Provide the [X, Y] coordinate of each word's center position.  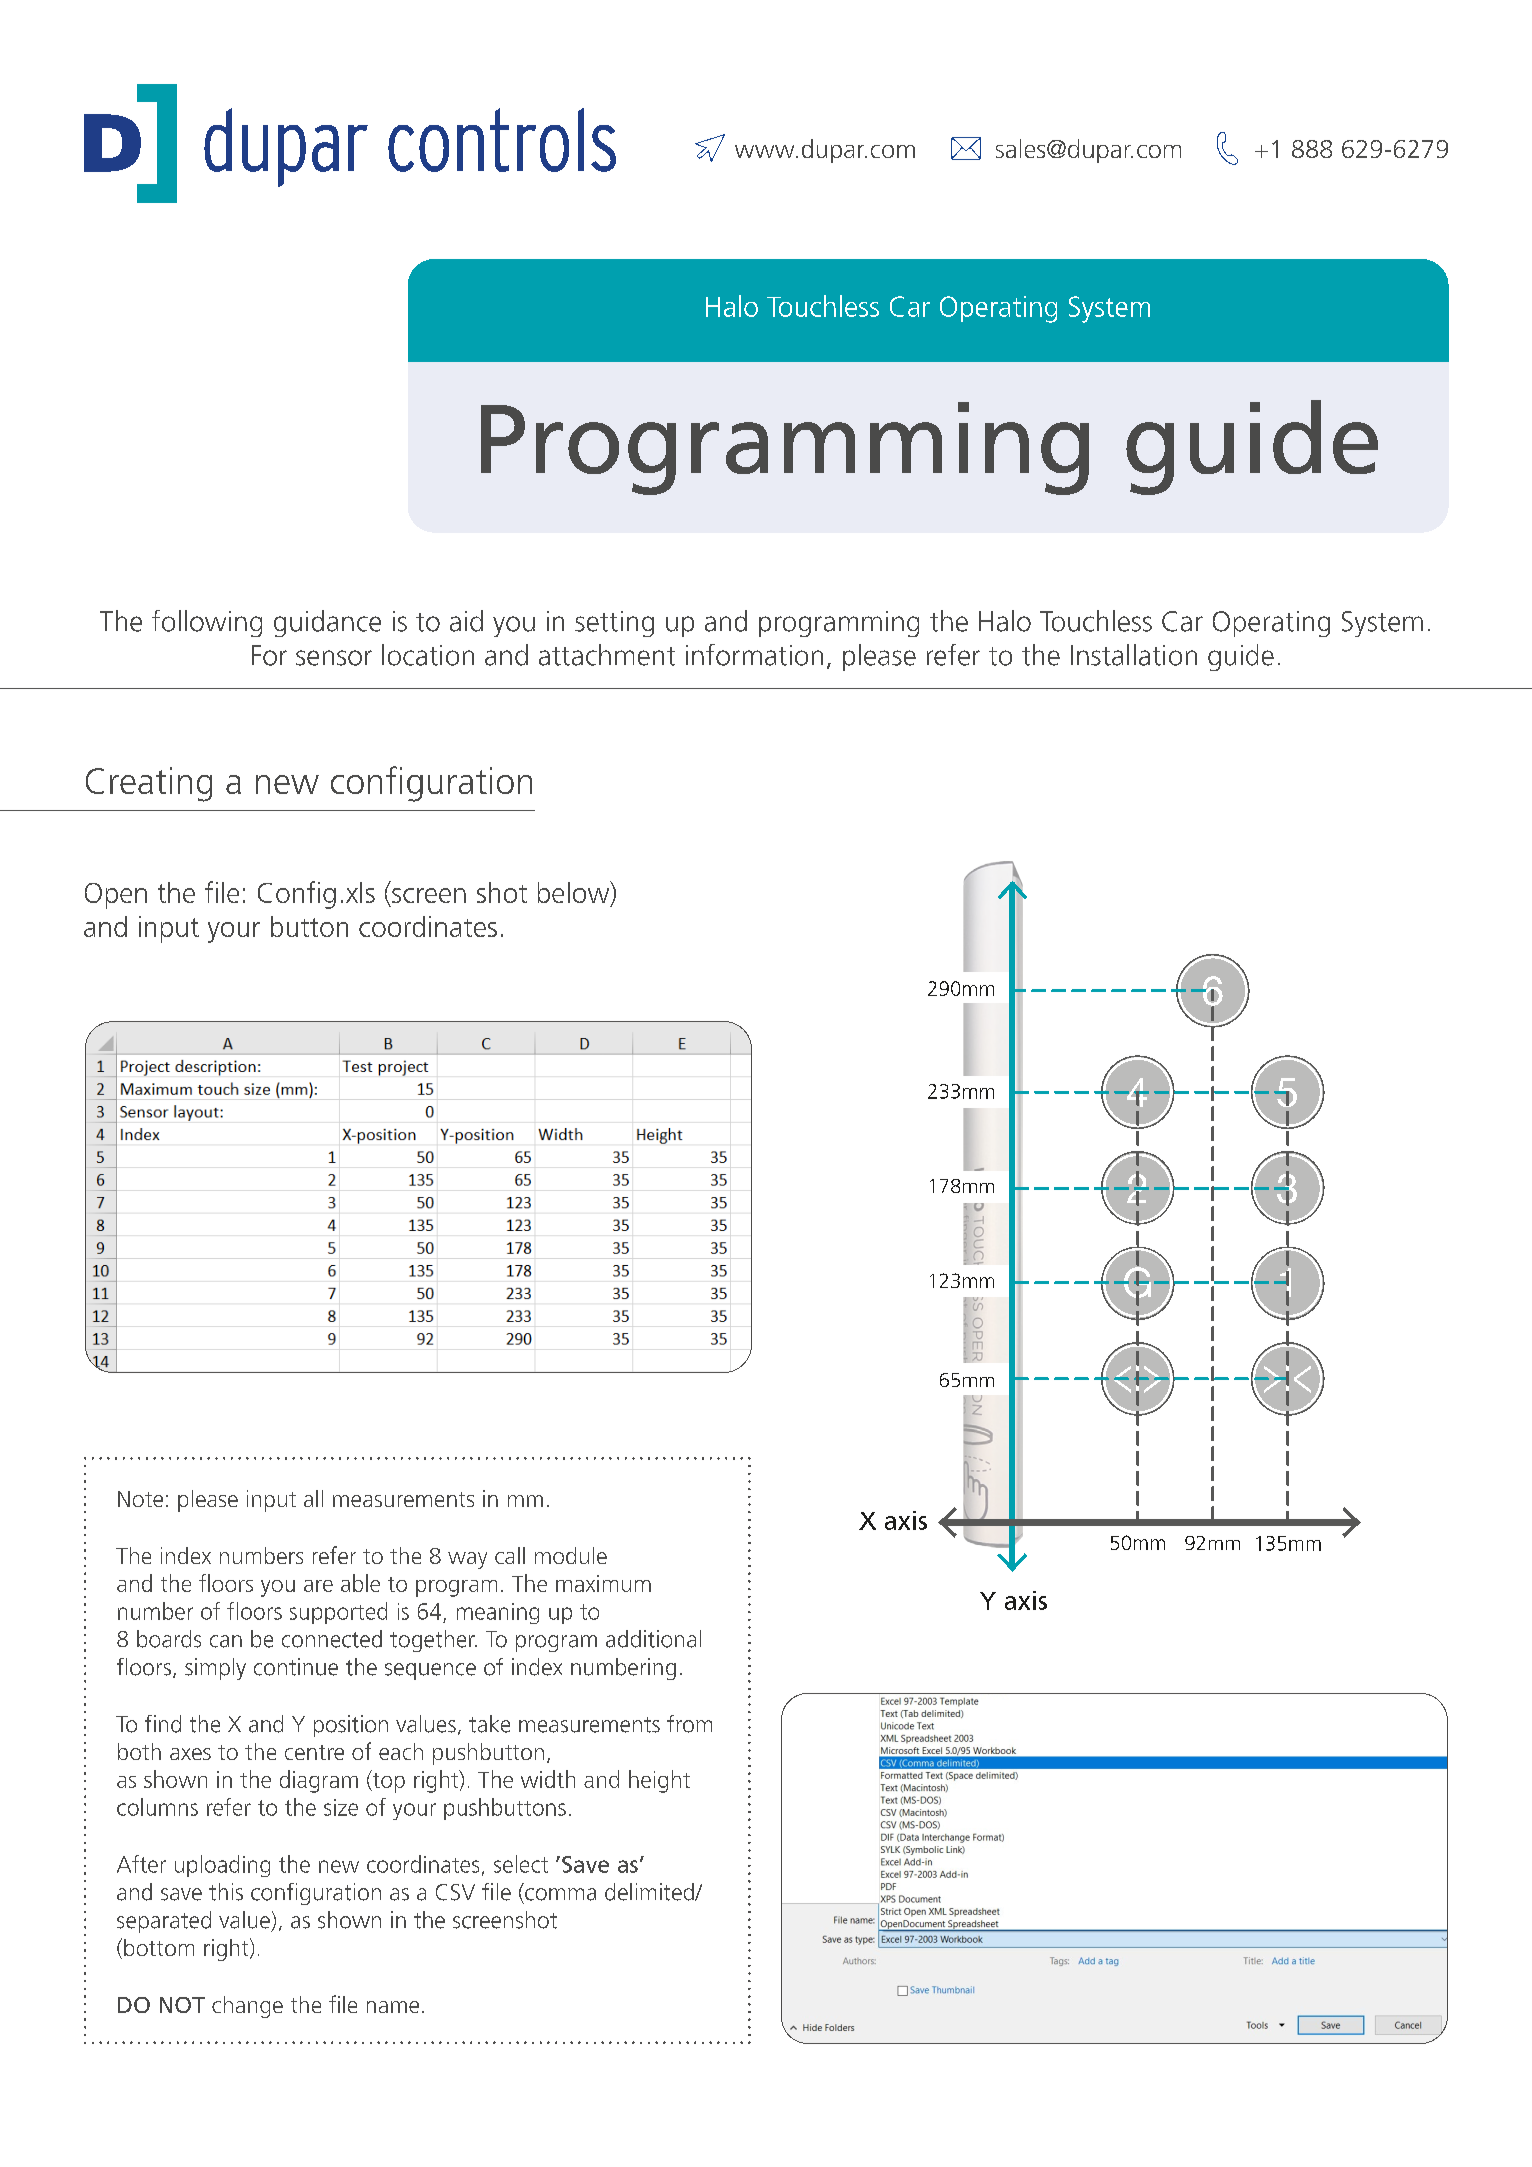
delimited [650, 1892]
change [247, 2007]
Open [116, 896]
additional [653, 1639]
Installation [1134, 655]
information [754, 655]
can [226, 1641]
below [575, 893]
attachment [607, 655]
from [689, 1724]
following [207, 623]
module [571, 1555]
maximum [603, 1583]
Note [140, 1499]
